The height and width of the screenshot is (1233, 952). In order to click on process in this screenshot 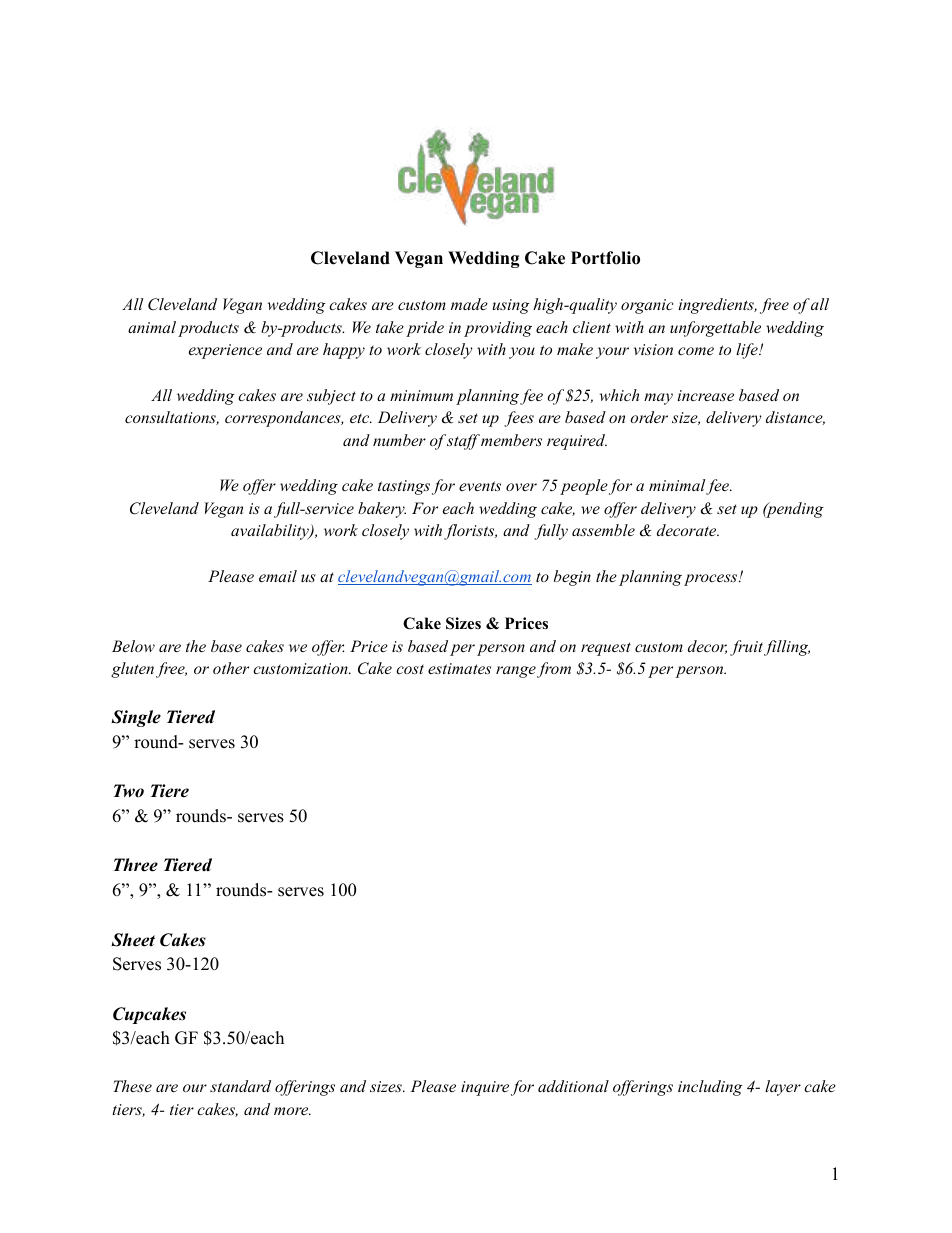, I will do `click(712, 580)`.
